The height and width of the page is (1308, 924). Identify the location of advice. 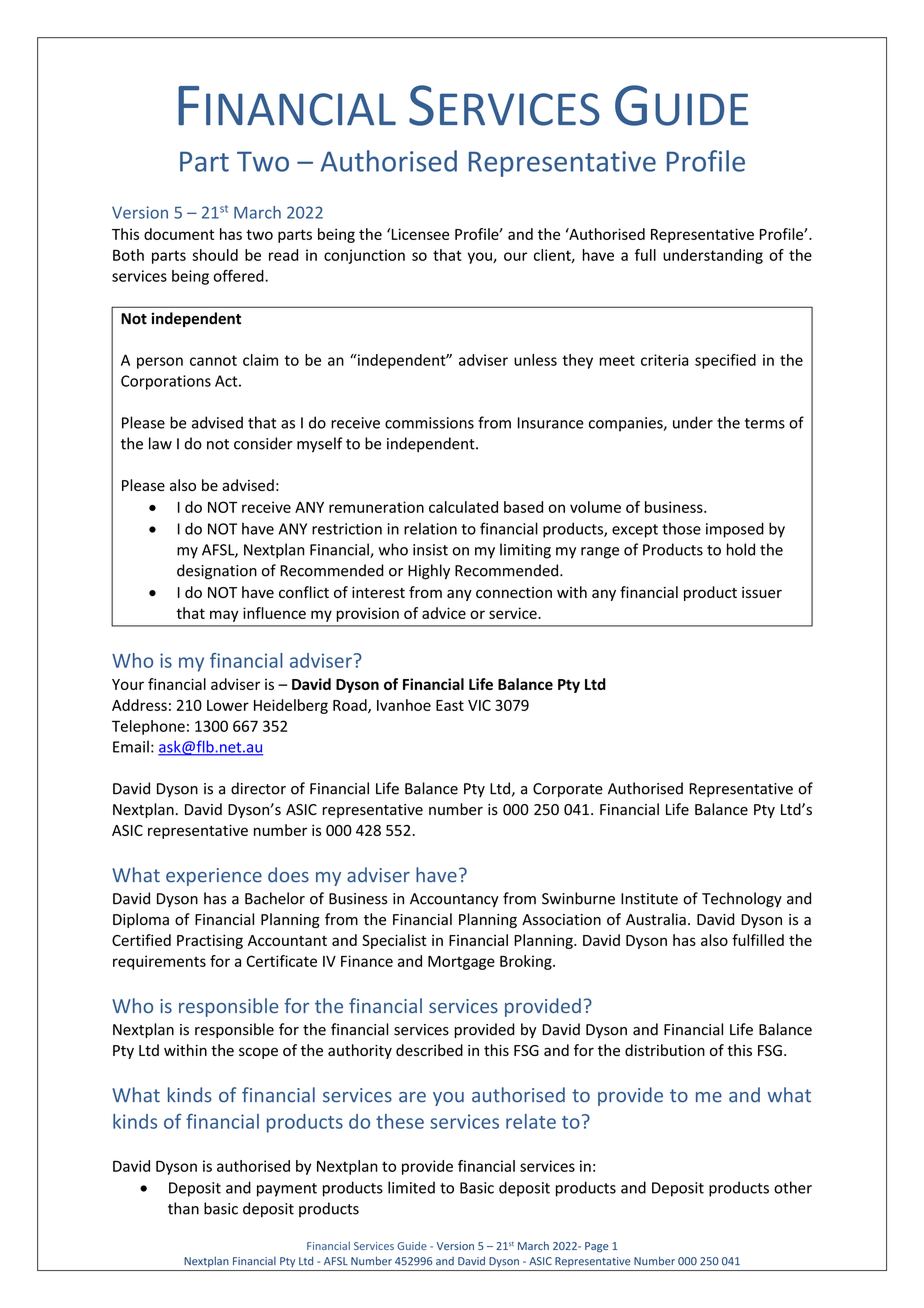
(444, 613).
